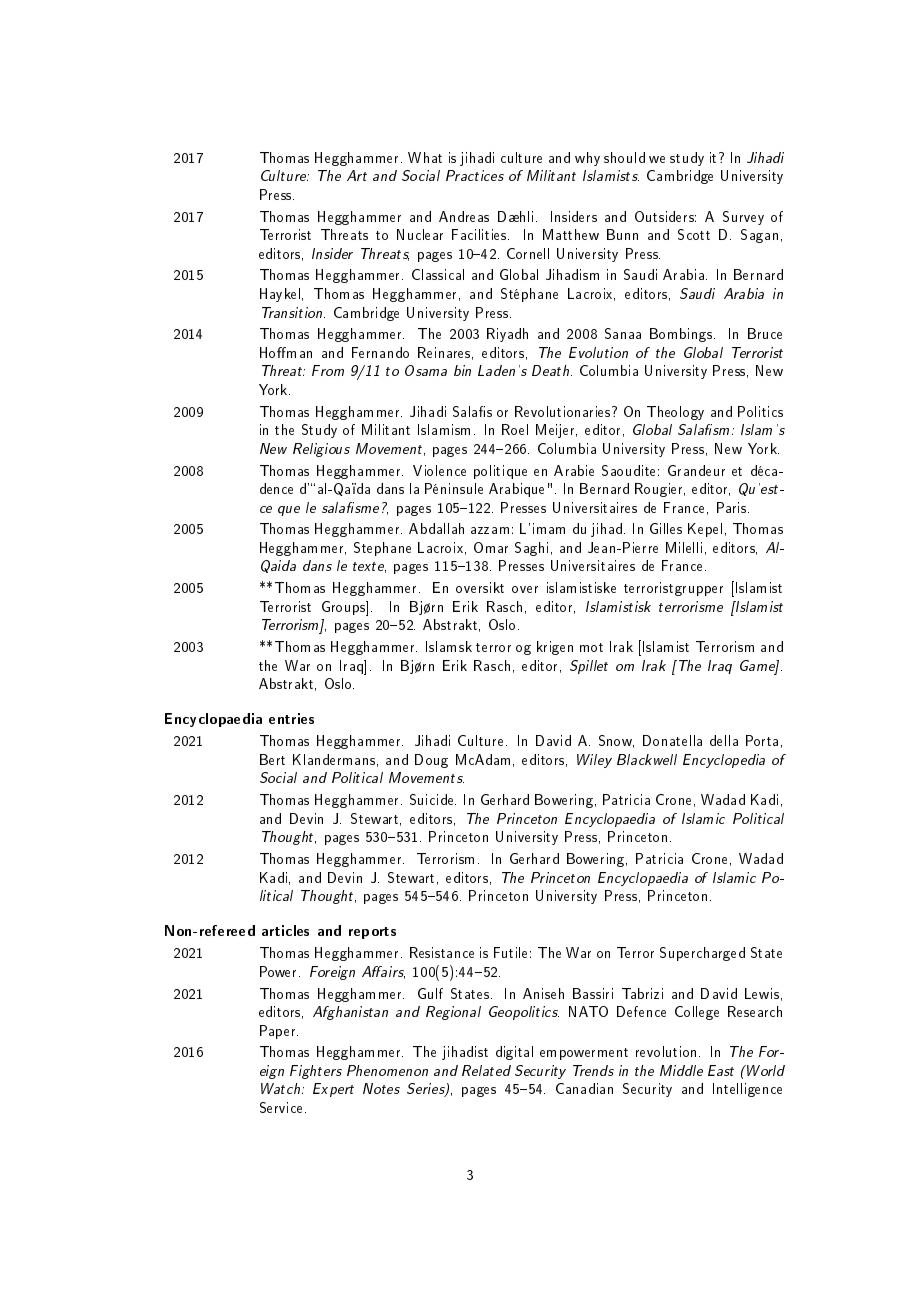 This screenshot has width=924, height=1308. I want to click on Expert, so click(333, 1090).
